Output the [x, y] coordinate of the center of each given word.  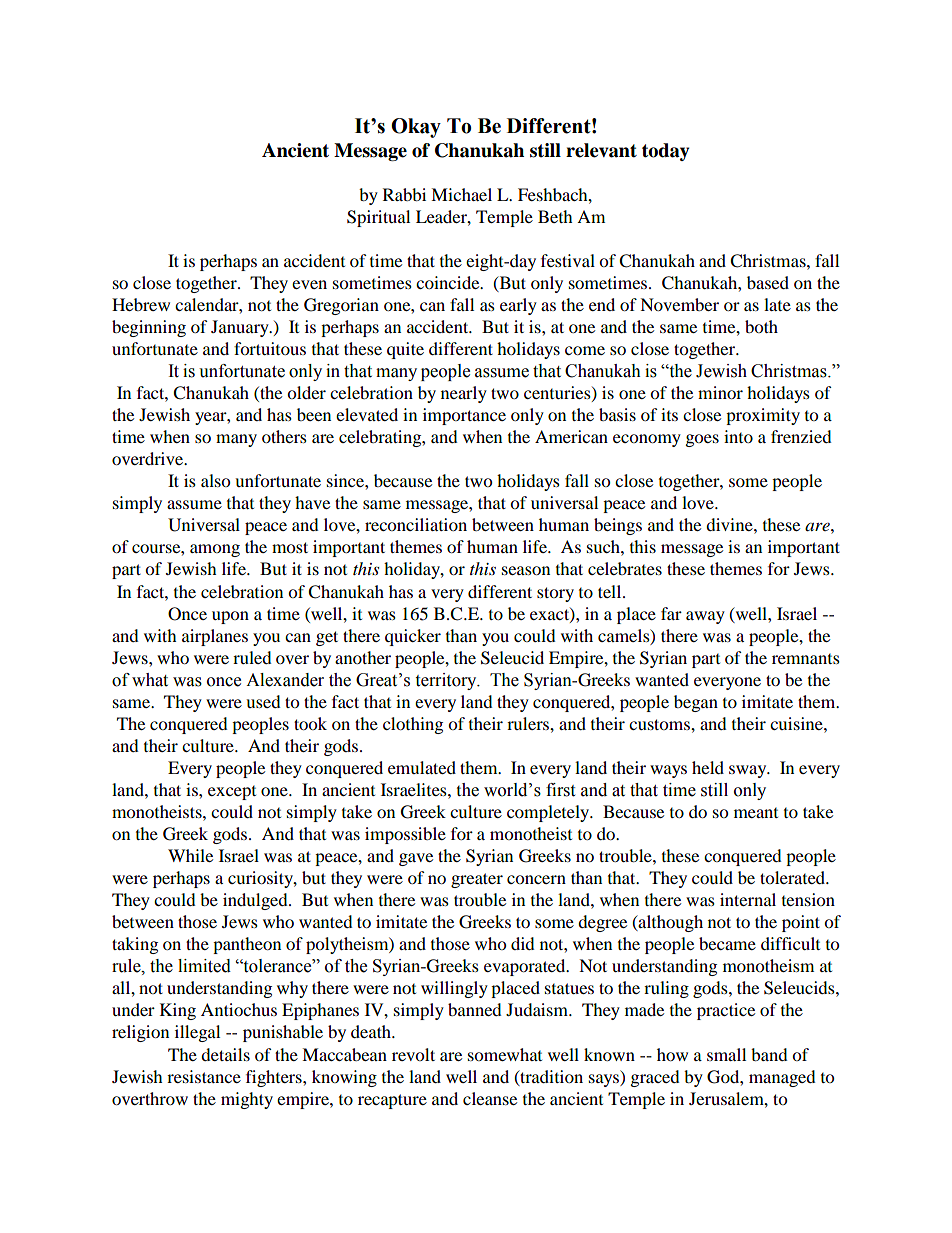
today [666, 152]
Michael [461, 194]
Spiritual [378, 218]
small [726, 1054]
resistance [204, 1076]
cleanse [490, 1098]
